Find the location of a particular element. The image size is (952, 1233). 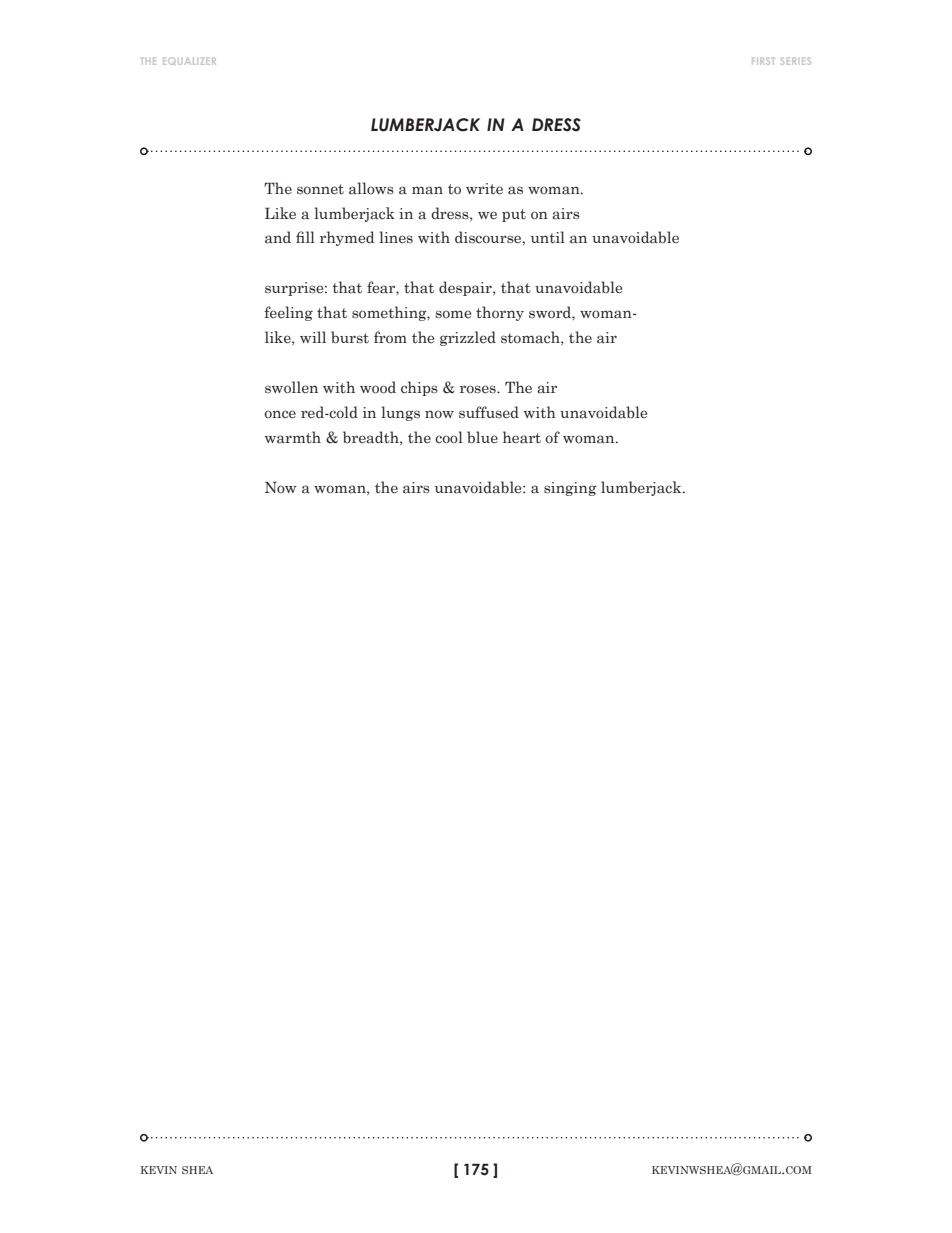

swollen is located at coordinates (291, 387).
